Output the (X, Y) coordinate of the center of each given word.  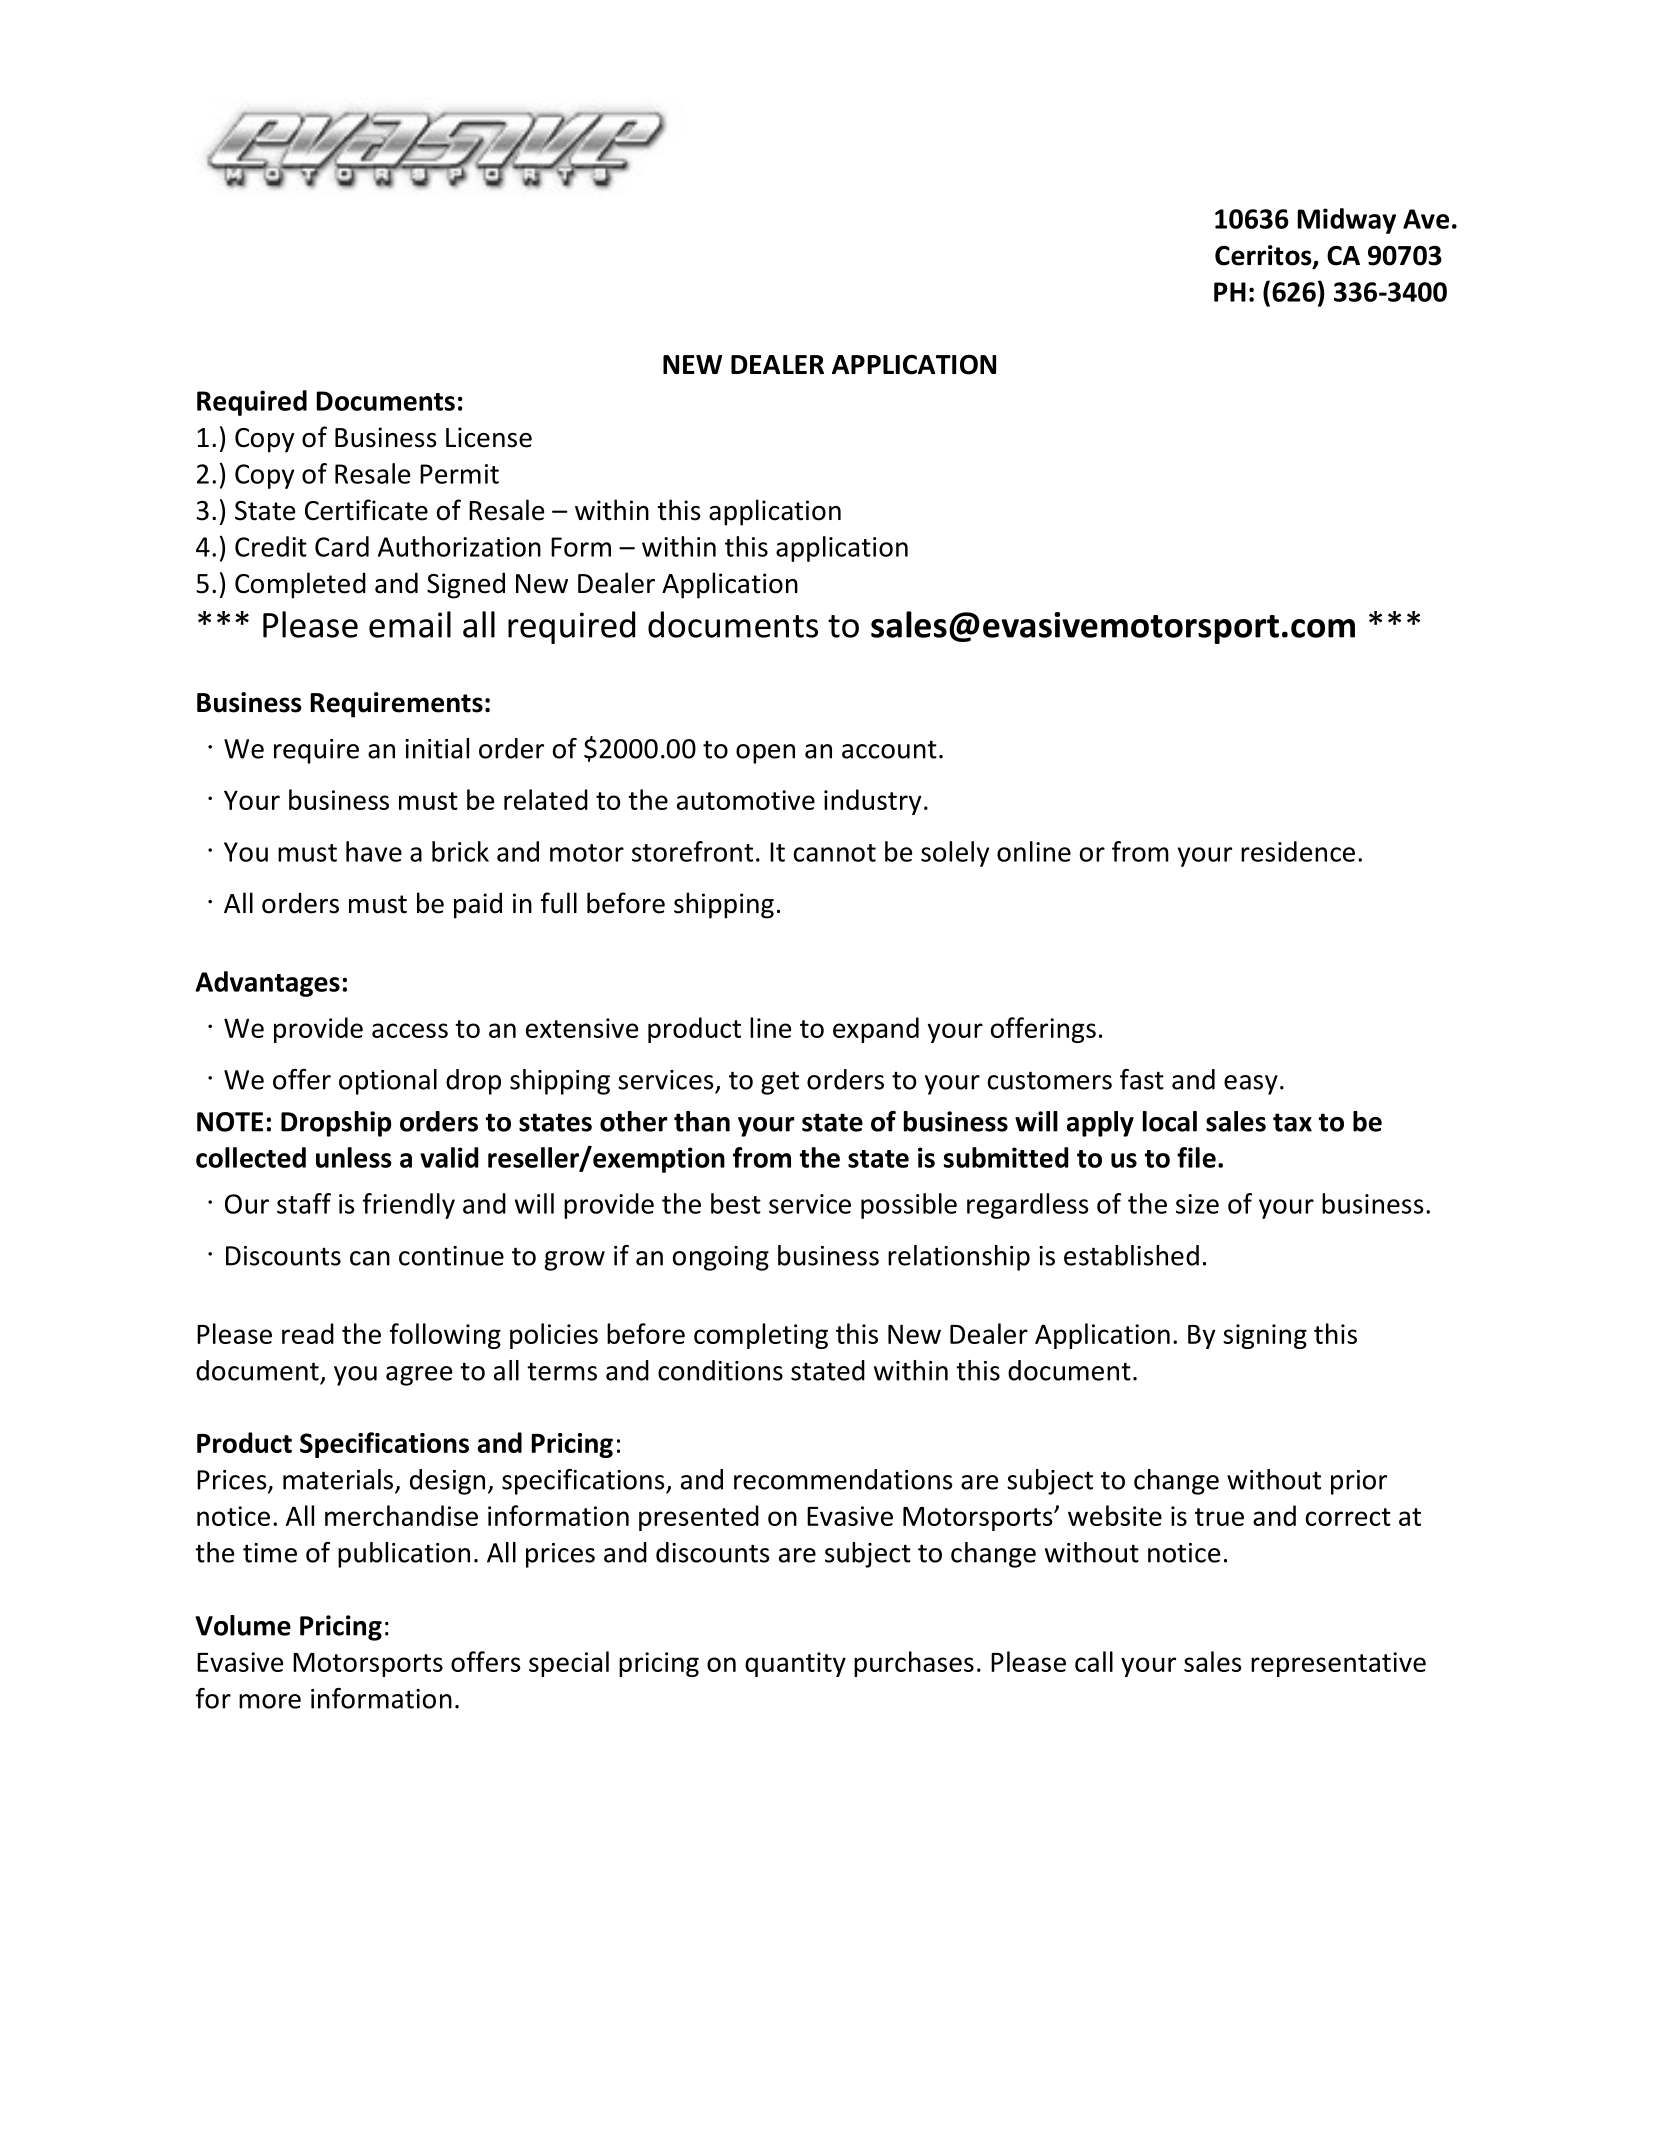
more (270, 1701)
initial (437, 748)
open (765, 754)
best (736, 1203)
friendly (409, 1206)
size (1197, 1204)
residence (1298, 851)
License (489, 437)
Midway (1347, 221)
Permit (459, 474)
